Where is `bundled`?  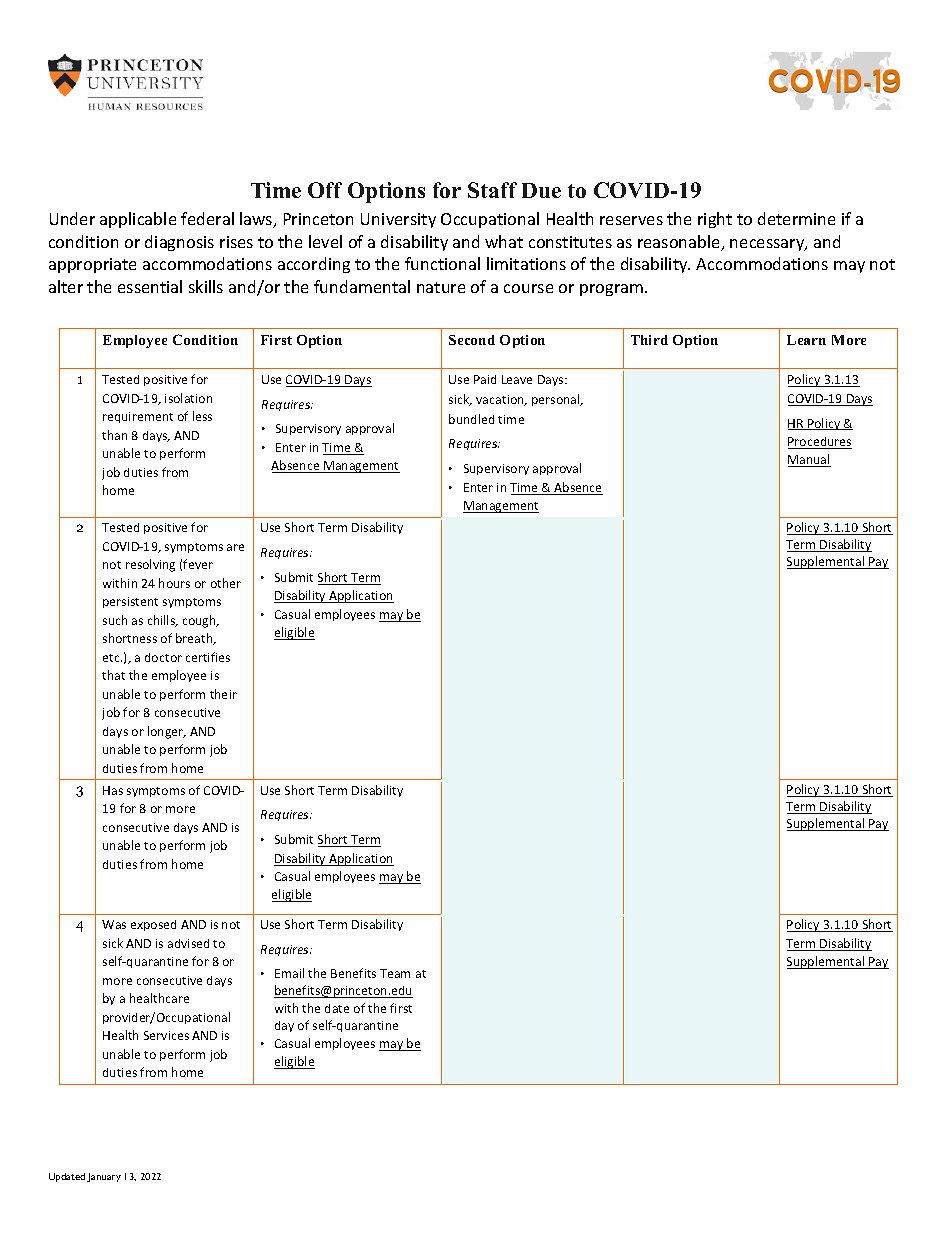
bundled is located at coordinates (471, 419).
